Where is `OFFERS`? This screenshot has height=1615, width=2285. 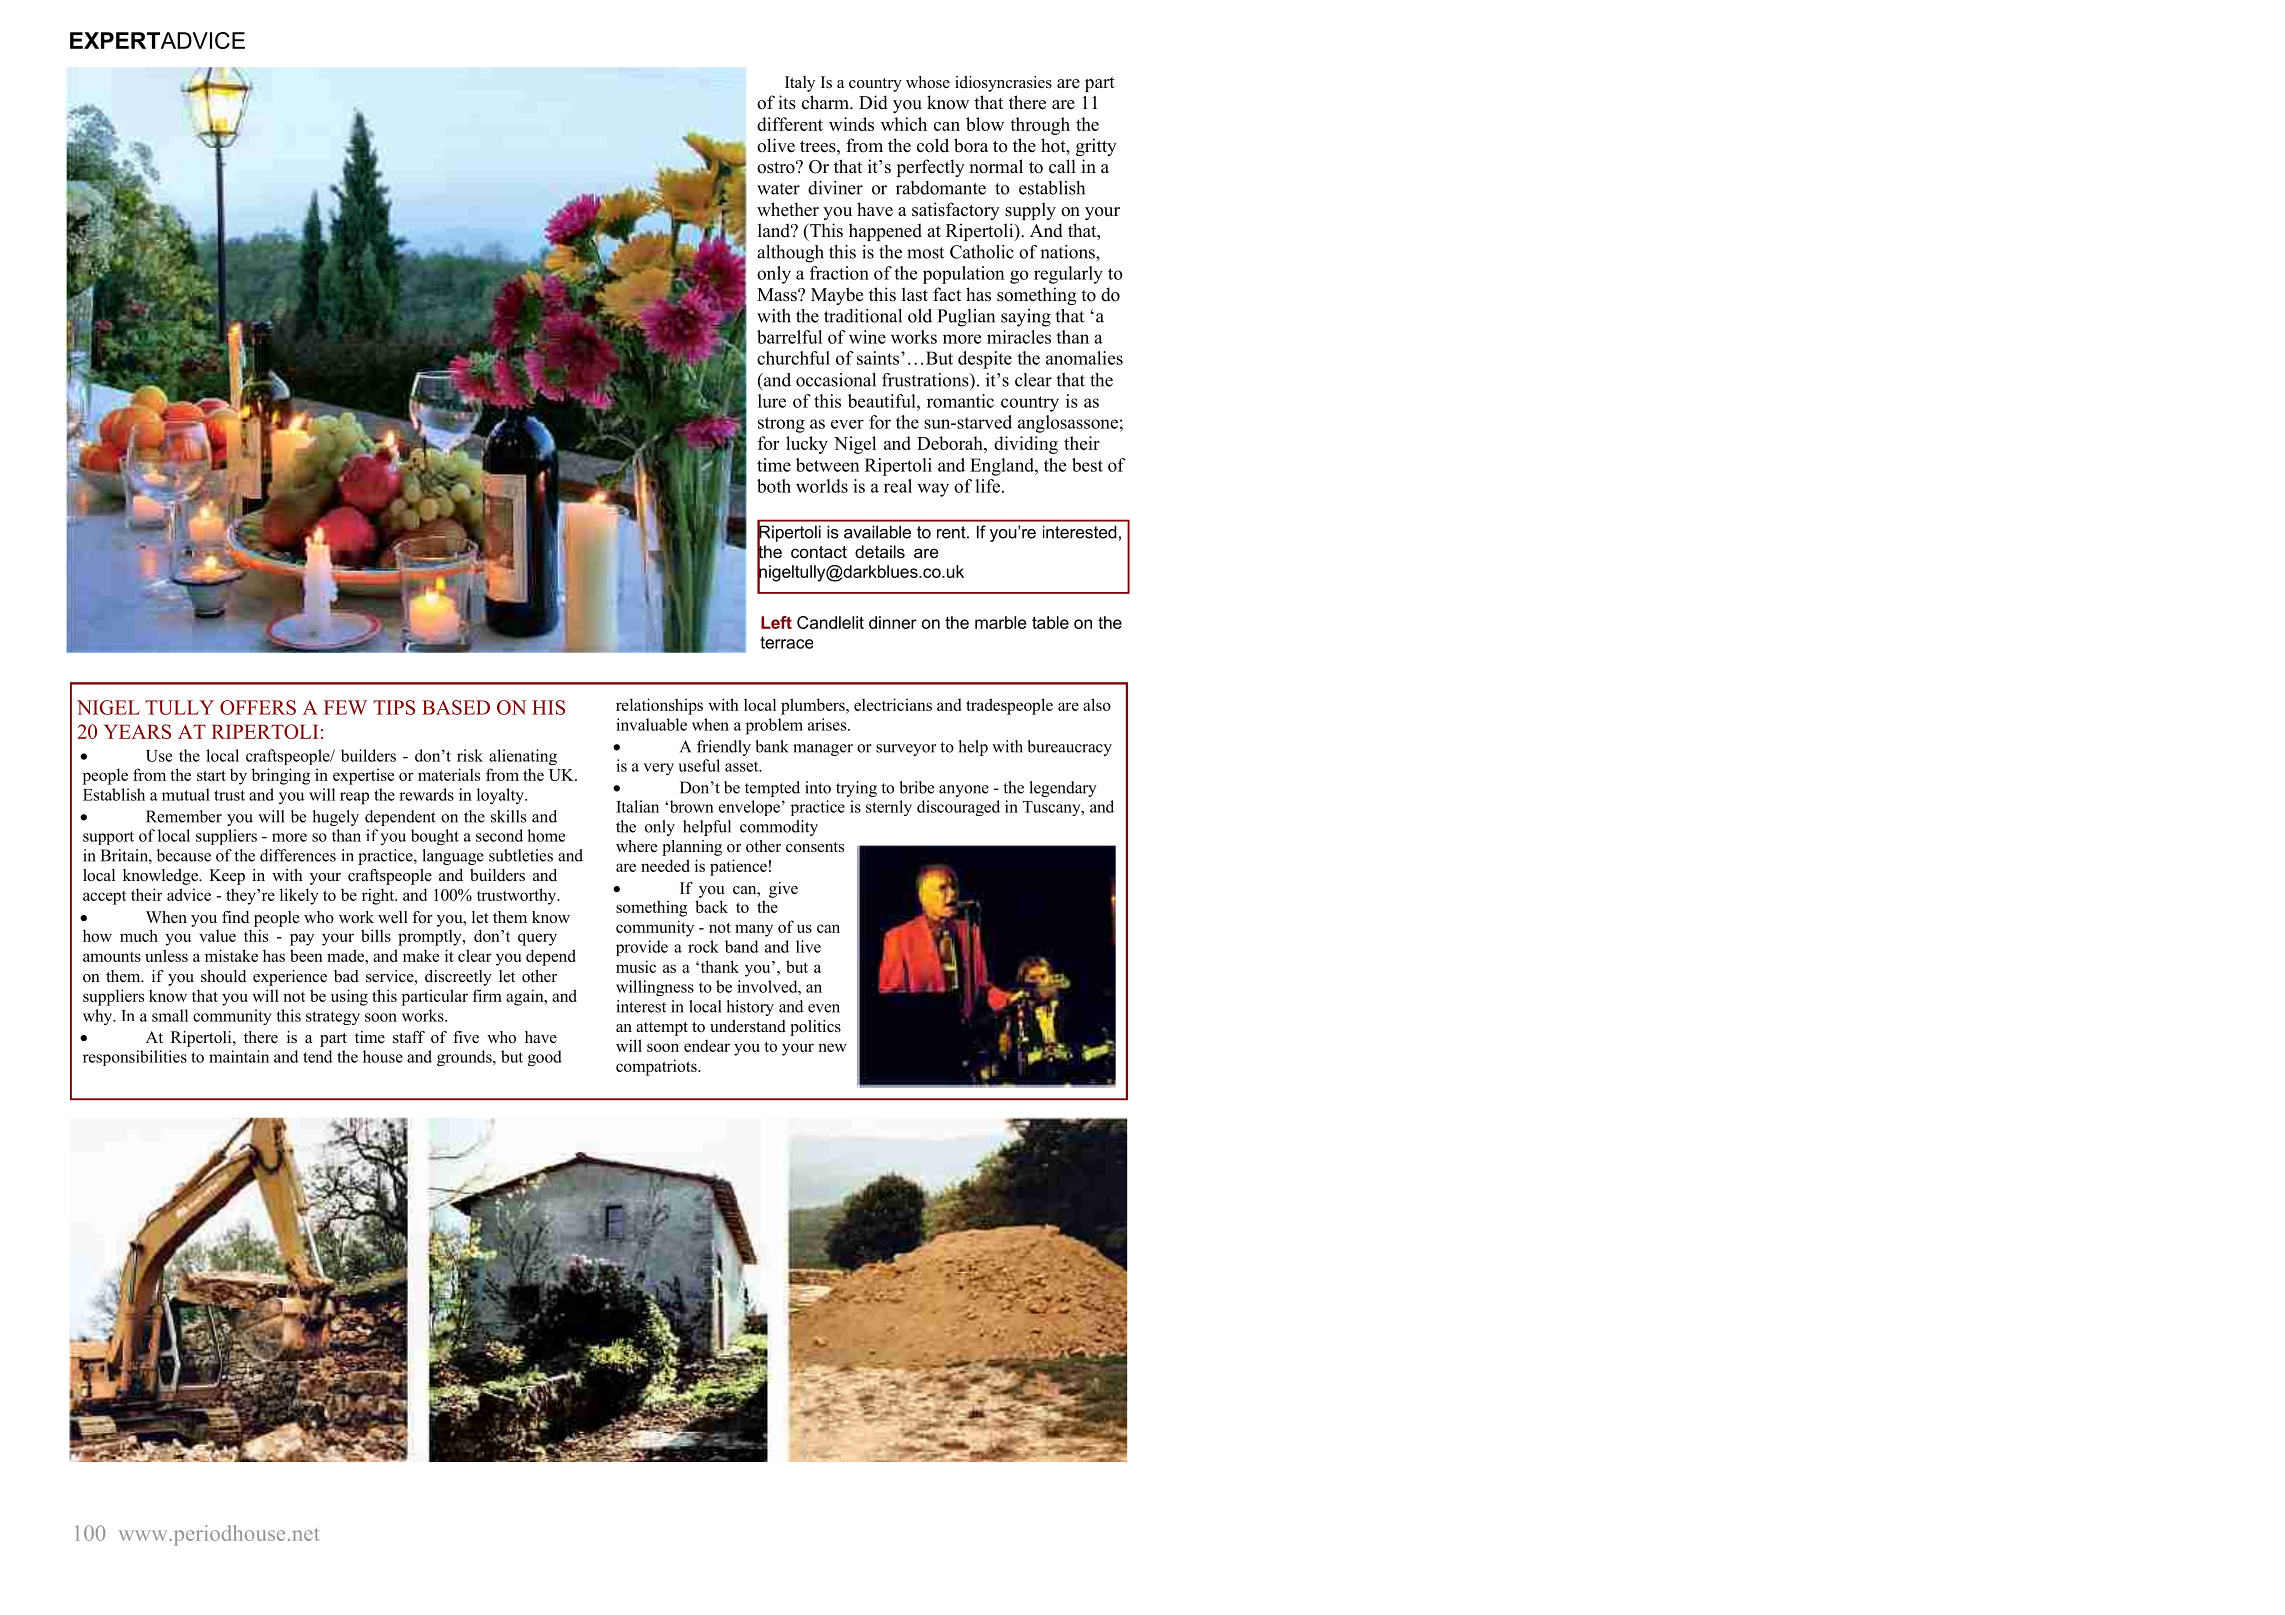 OFFERS is located at coordinates (258, 707).
